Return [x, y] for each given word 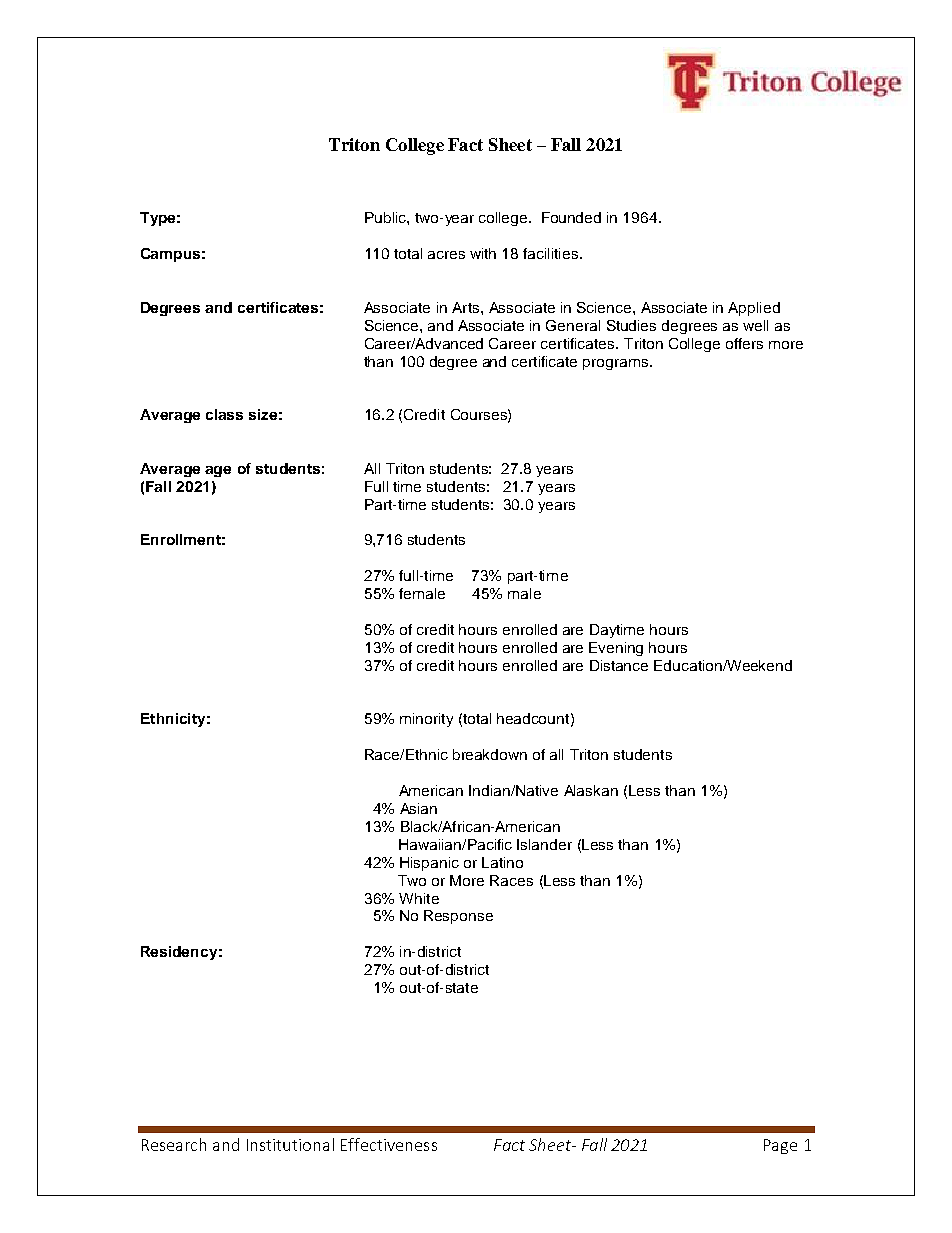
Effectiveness [389, 1144]
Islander [544, 844]
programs [617, 364]
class [224, 414]
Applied [754, 309]
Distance [619, 665]
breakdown [490, 754]
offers [744, 343]
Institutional [290, 1144]
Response [458, 917]
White [419, 898]
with [483, 253]
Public [386, 217]
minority [426, 720]
